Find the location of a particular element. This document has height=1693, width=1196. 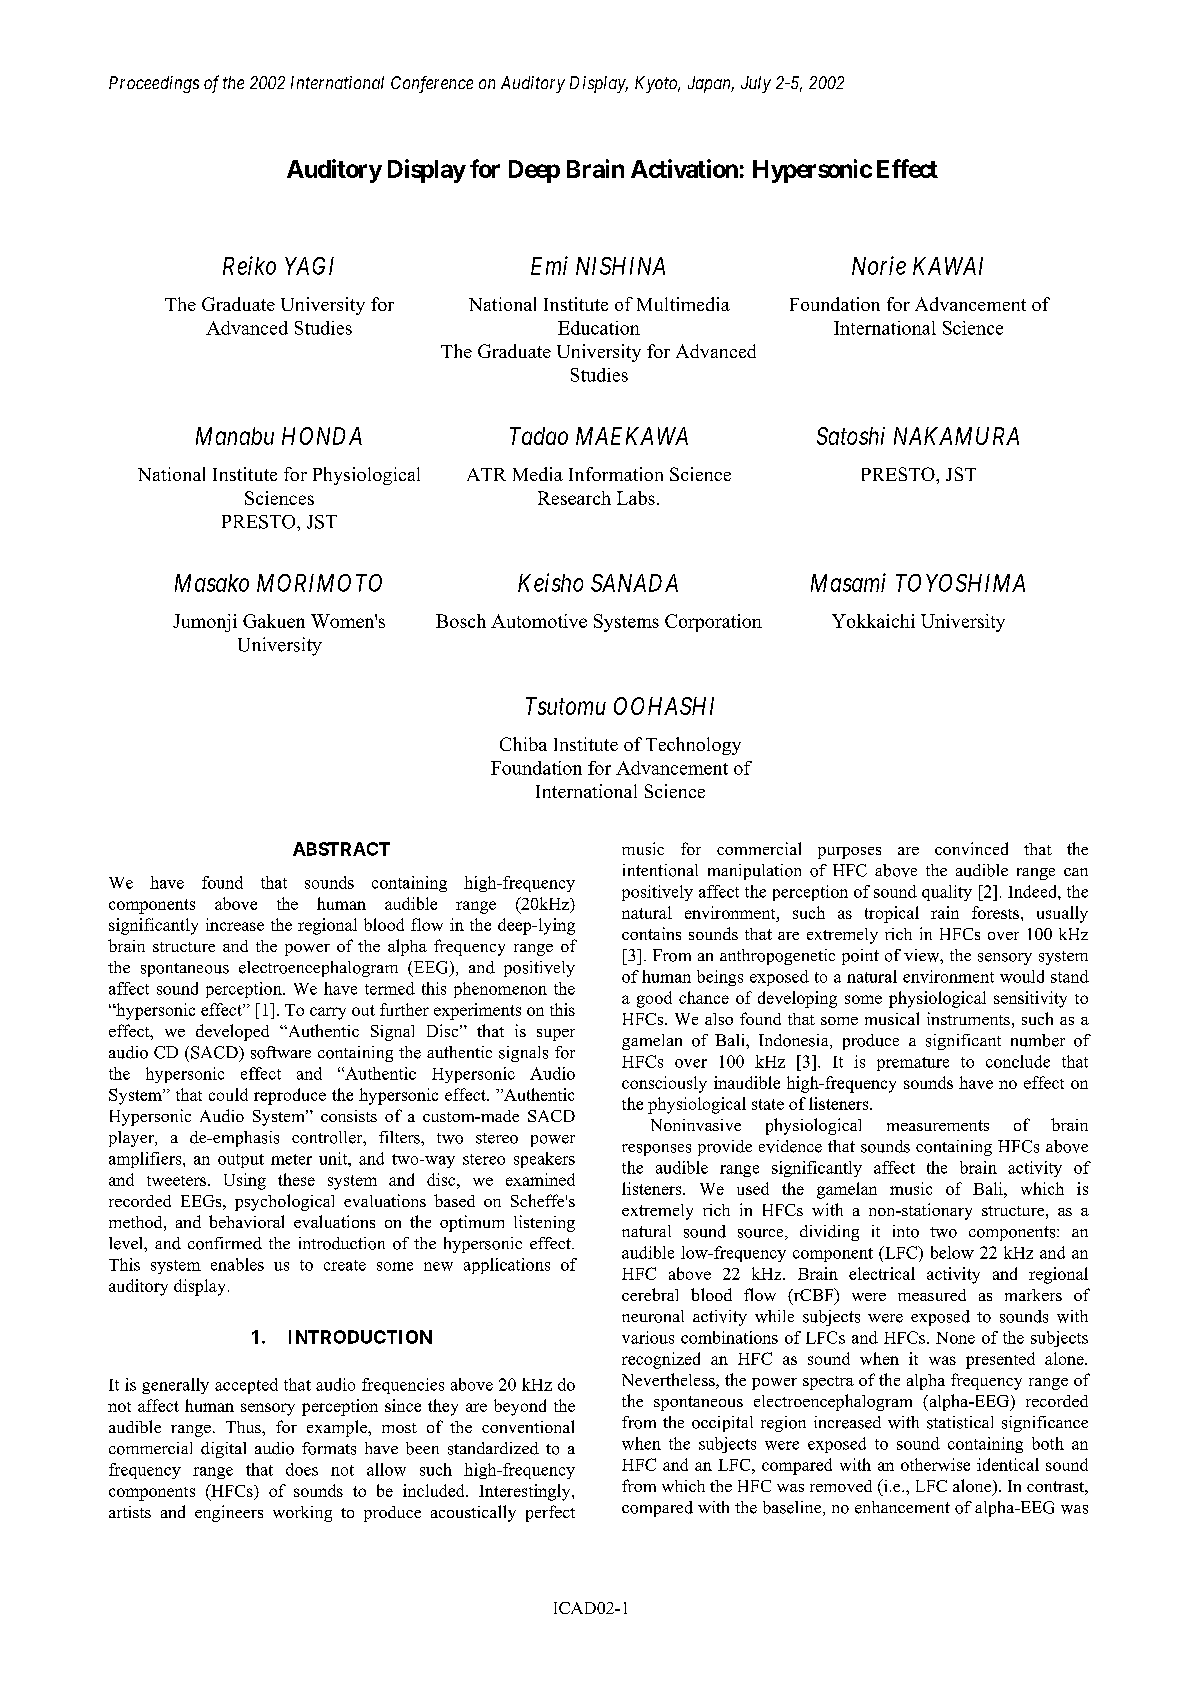

KAWAI is located at coordinates (948, 266).
